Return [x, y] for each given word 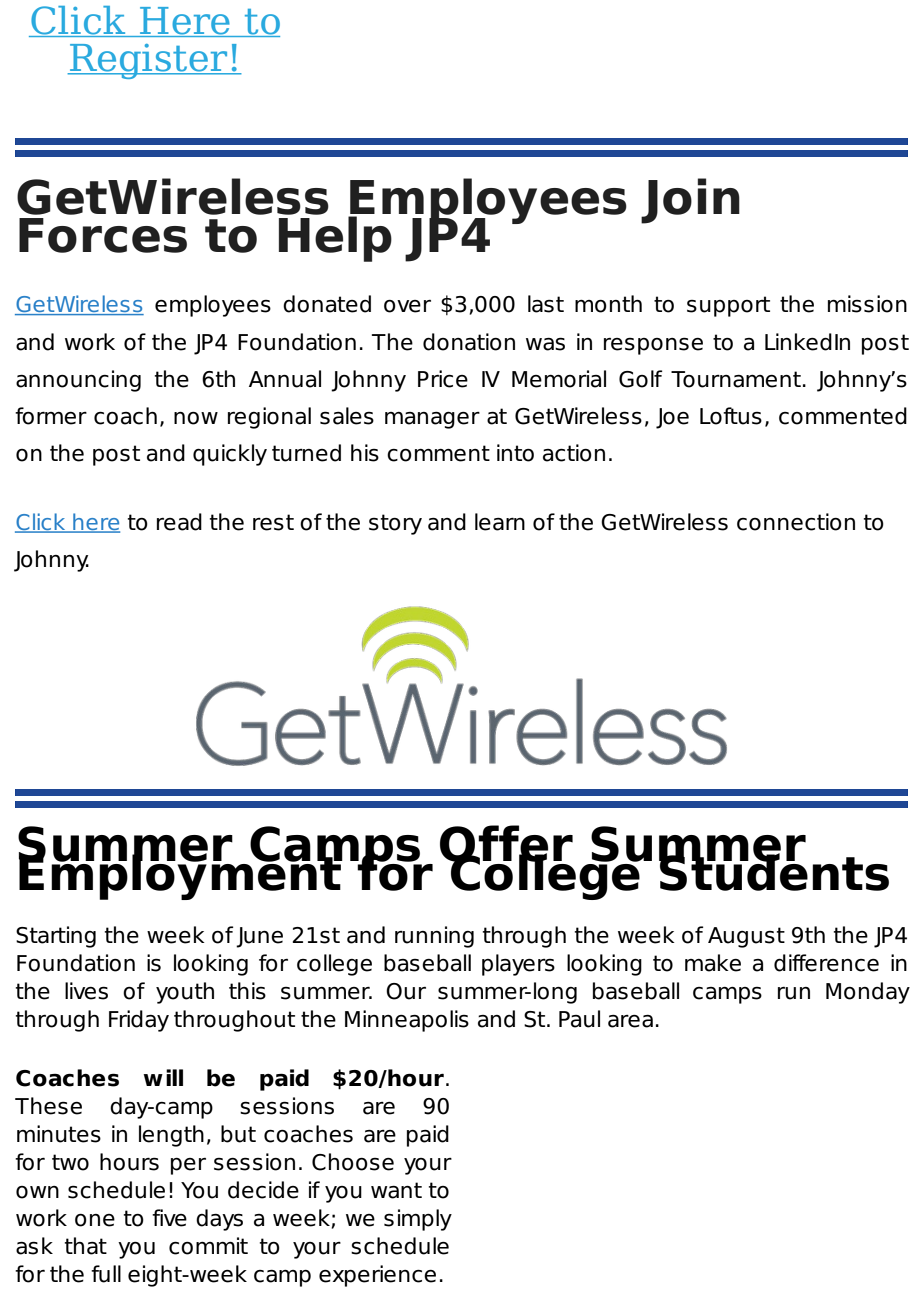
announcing [78, 381]
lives [86, 991]
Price [443, 379]
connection [796, 522]
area [630, 1021]
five [169, 1218]
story [395, 524]
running [434, 937]
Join [690, 201]
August [746, 937]
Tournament [736, 379]
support [728, 306]
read [179, 522]
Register [149, 61]
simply [418, 1220]
